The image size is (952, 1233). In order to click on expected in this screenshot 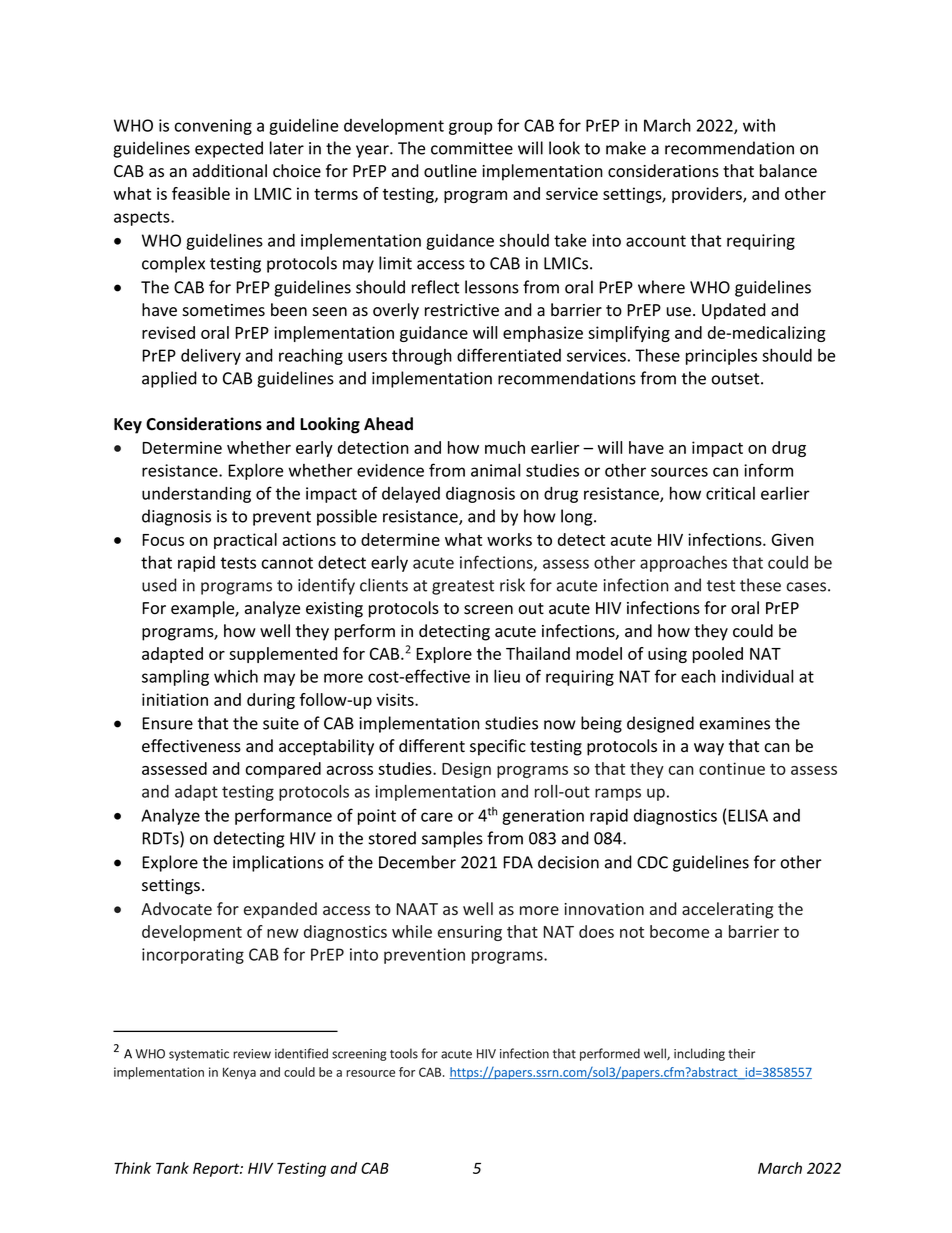, I will do `click(229, 149)`.
